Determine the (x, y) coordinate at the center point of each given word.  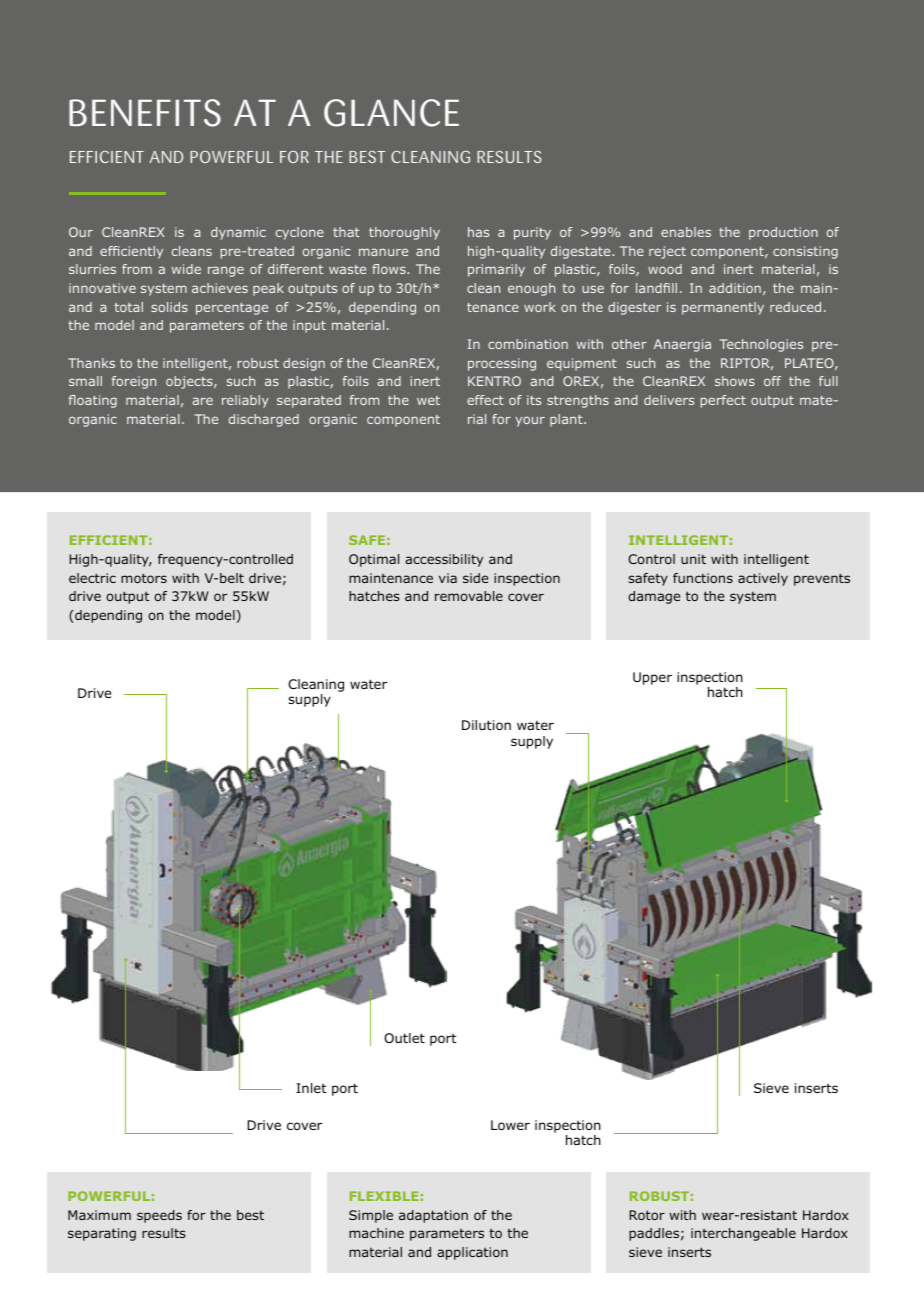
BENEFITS (145, 113)
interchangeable (743, 1234)
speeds (159, 1216)
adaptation (433, 1216)
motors (144, 578)
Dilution (486, 725)
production (783, 233)
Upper (652, 678)
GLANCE (391, 113)
